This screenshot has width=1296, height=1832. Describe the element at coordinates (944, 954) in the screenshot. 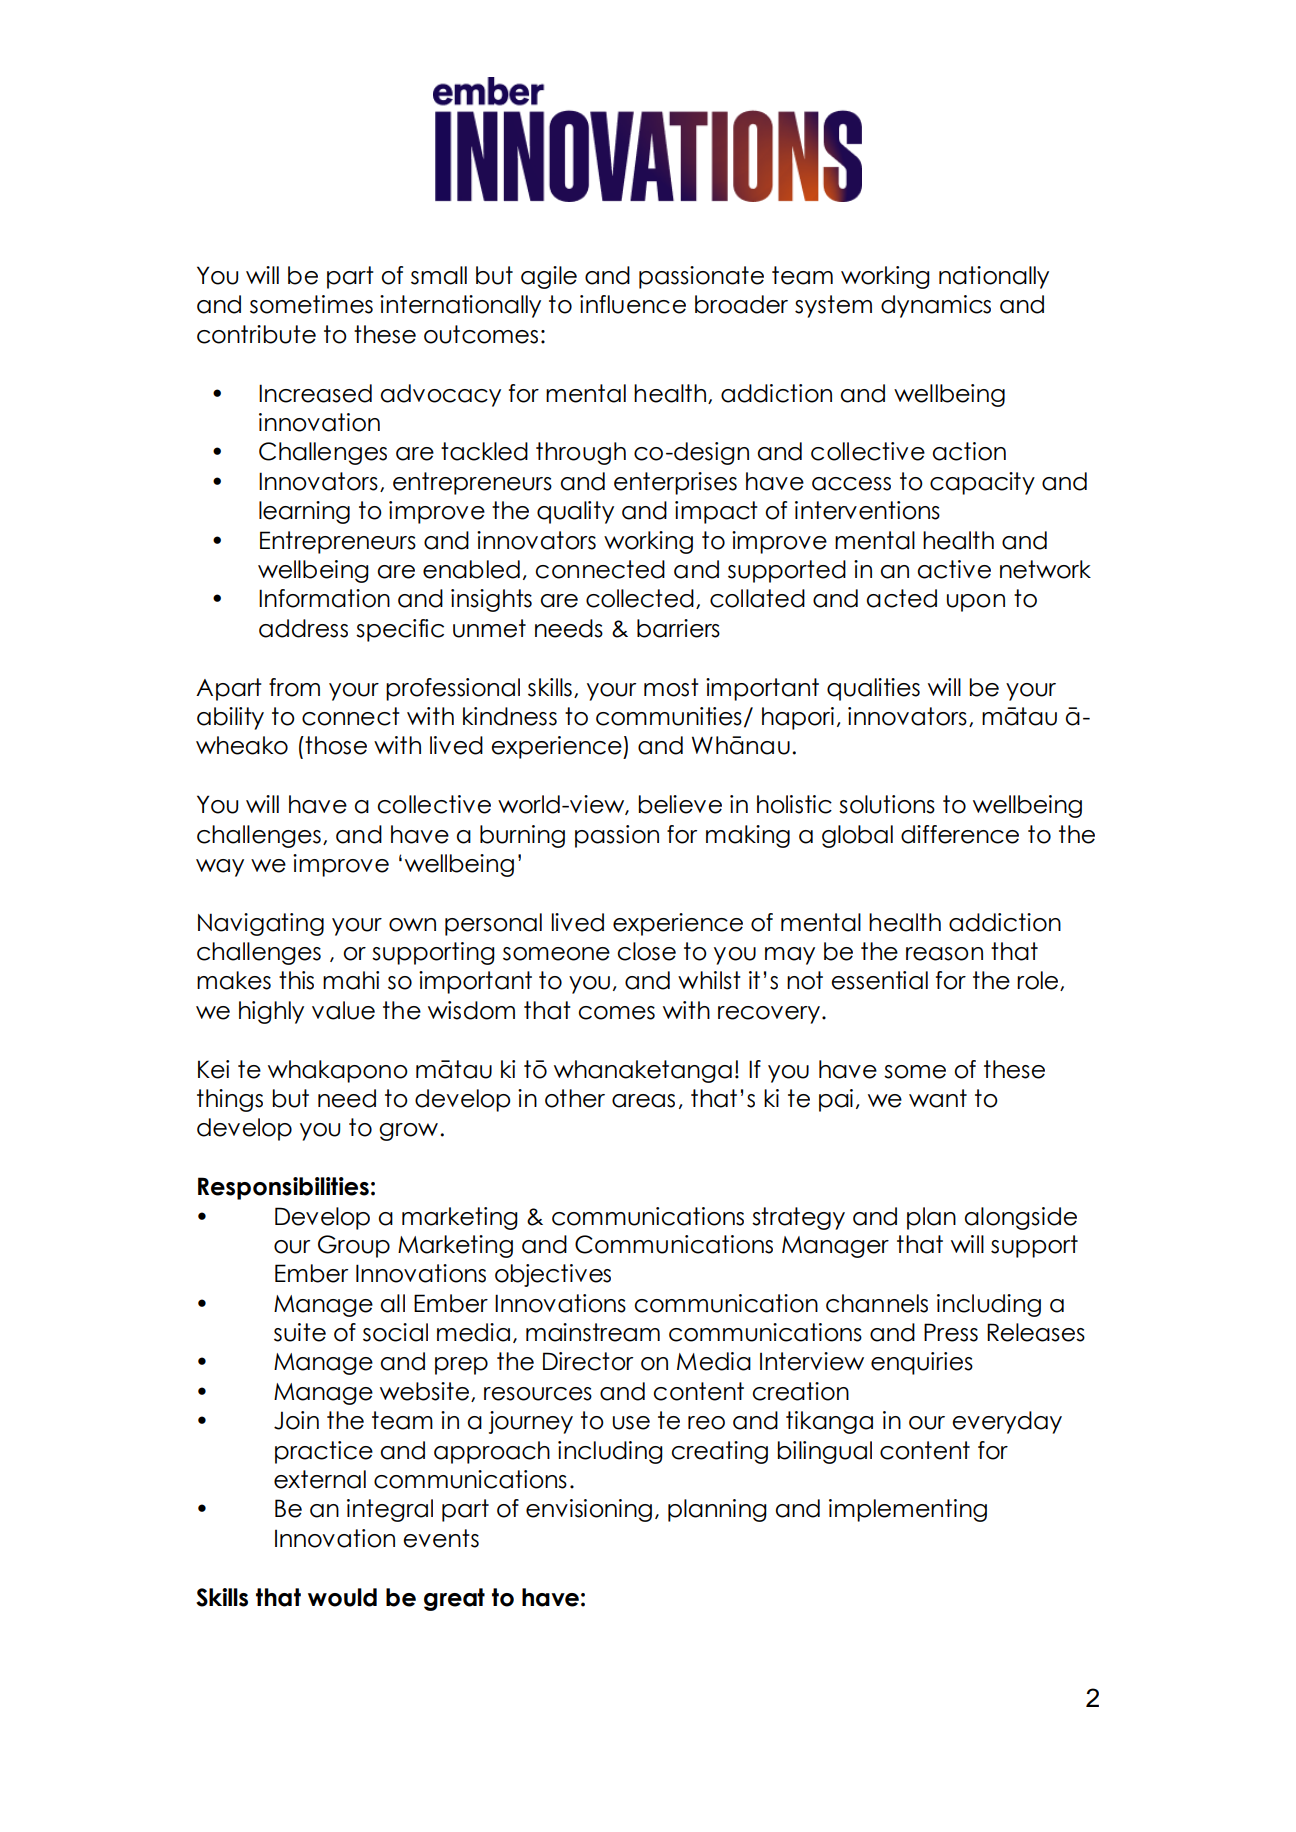

I see `reason` at that location.
